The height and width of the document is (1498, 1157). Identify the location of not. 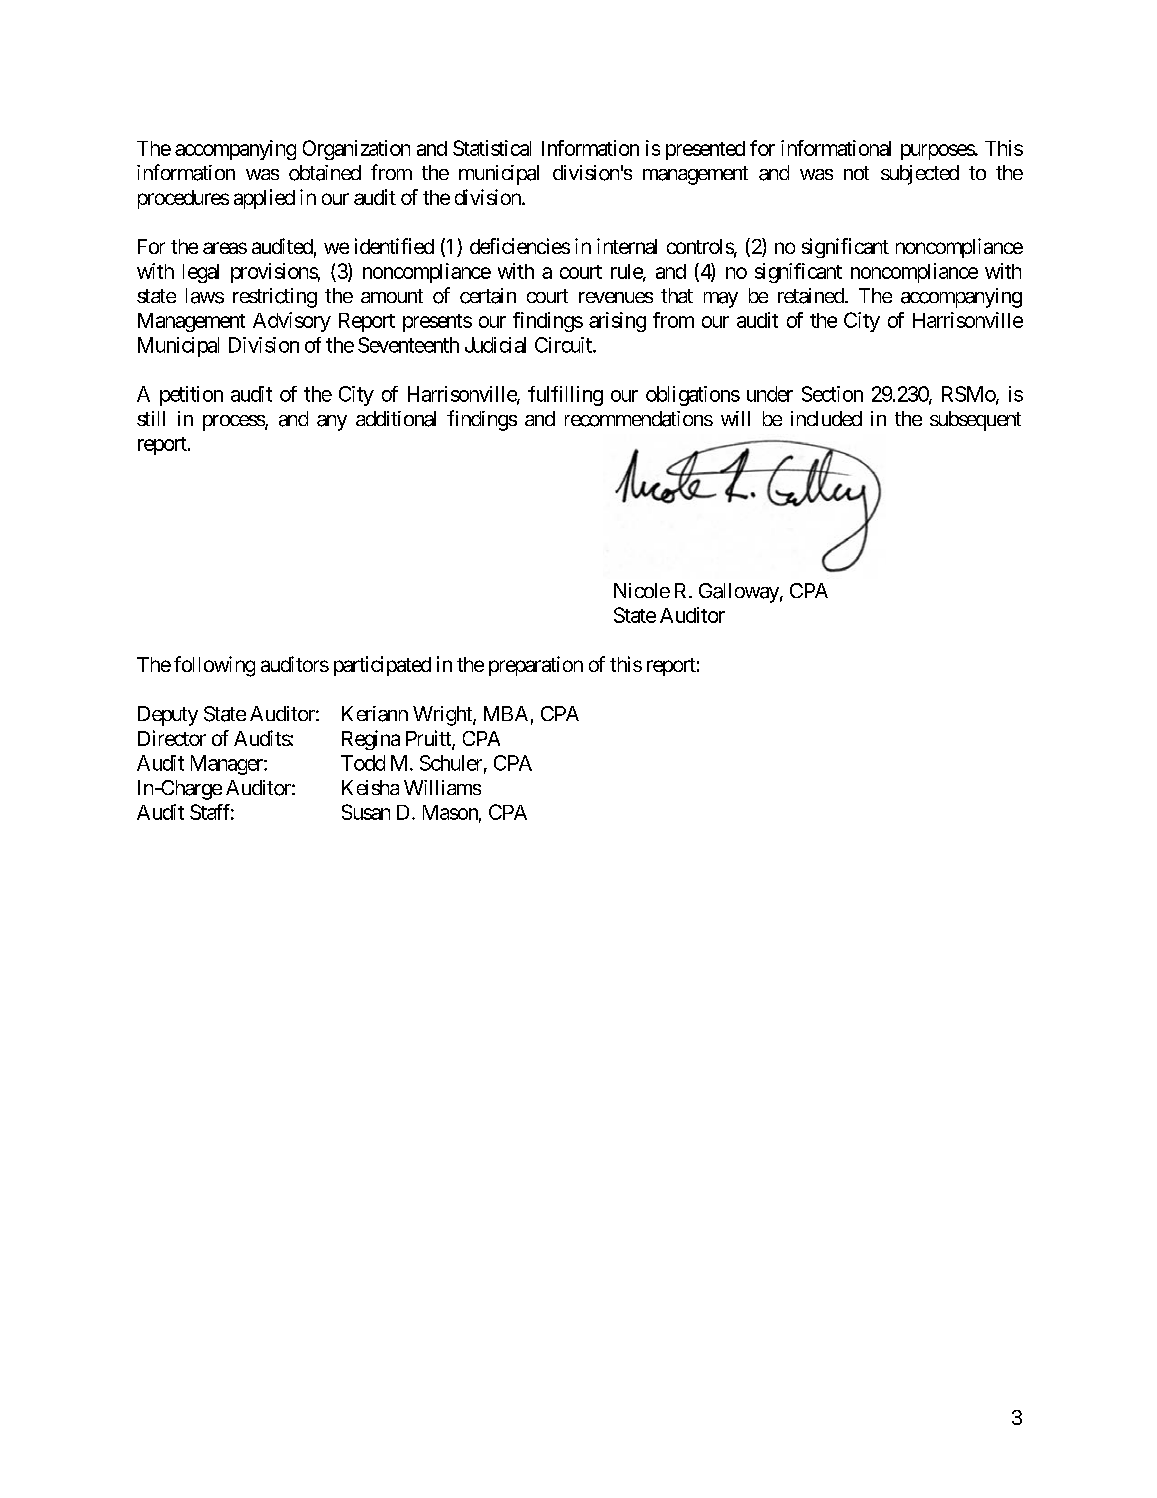
(856, 173).
